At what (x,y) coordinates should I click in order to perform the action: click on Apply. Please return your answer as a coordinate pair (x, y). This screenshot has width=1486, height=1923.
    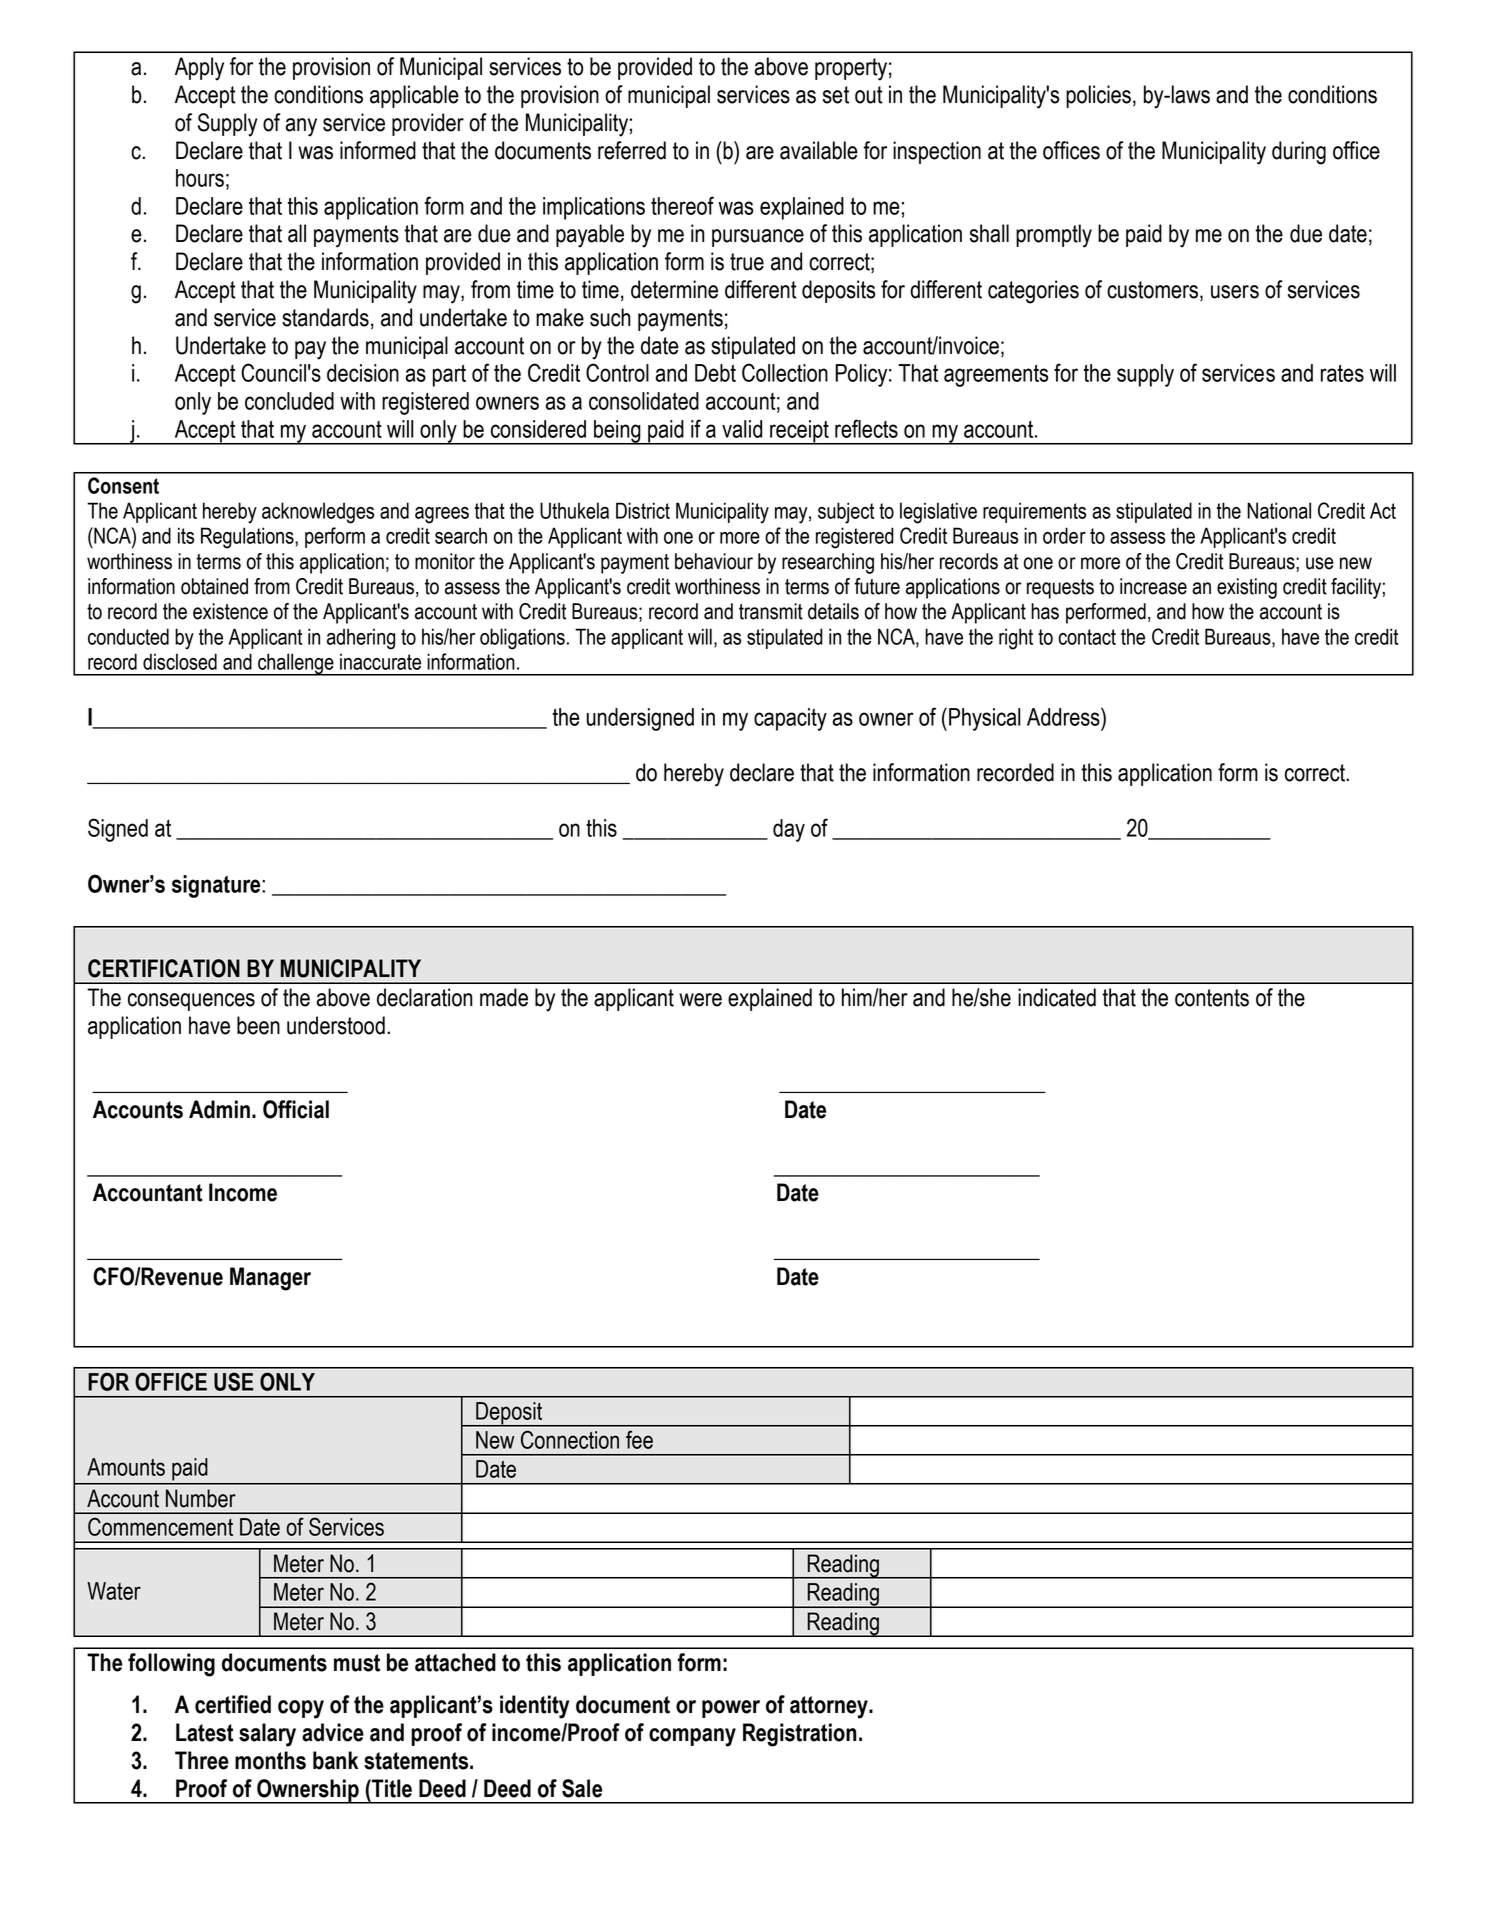
    Looking at the image, I should click on (199, 69).
